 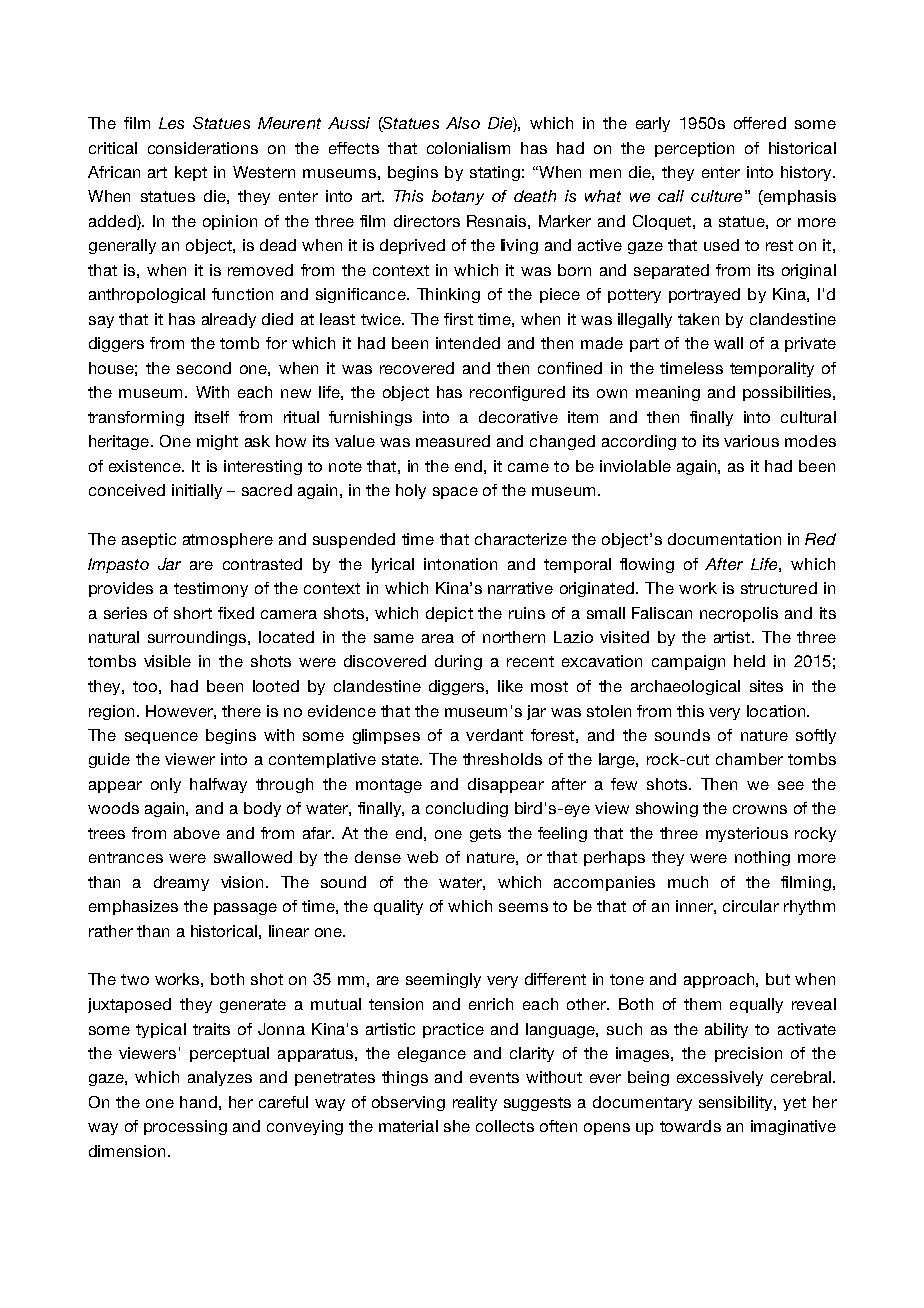 What do you see at coordinates (787, 393) in the page?
I see `possibilities` at bounding box center [787, 393].
